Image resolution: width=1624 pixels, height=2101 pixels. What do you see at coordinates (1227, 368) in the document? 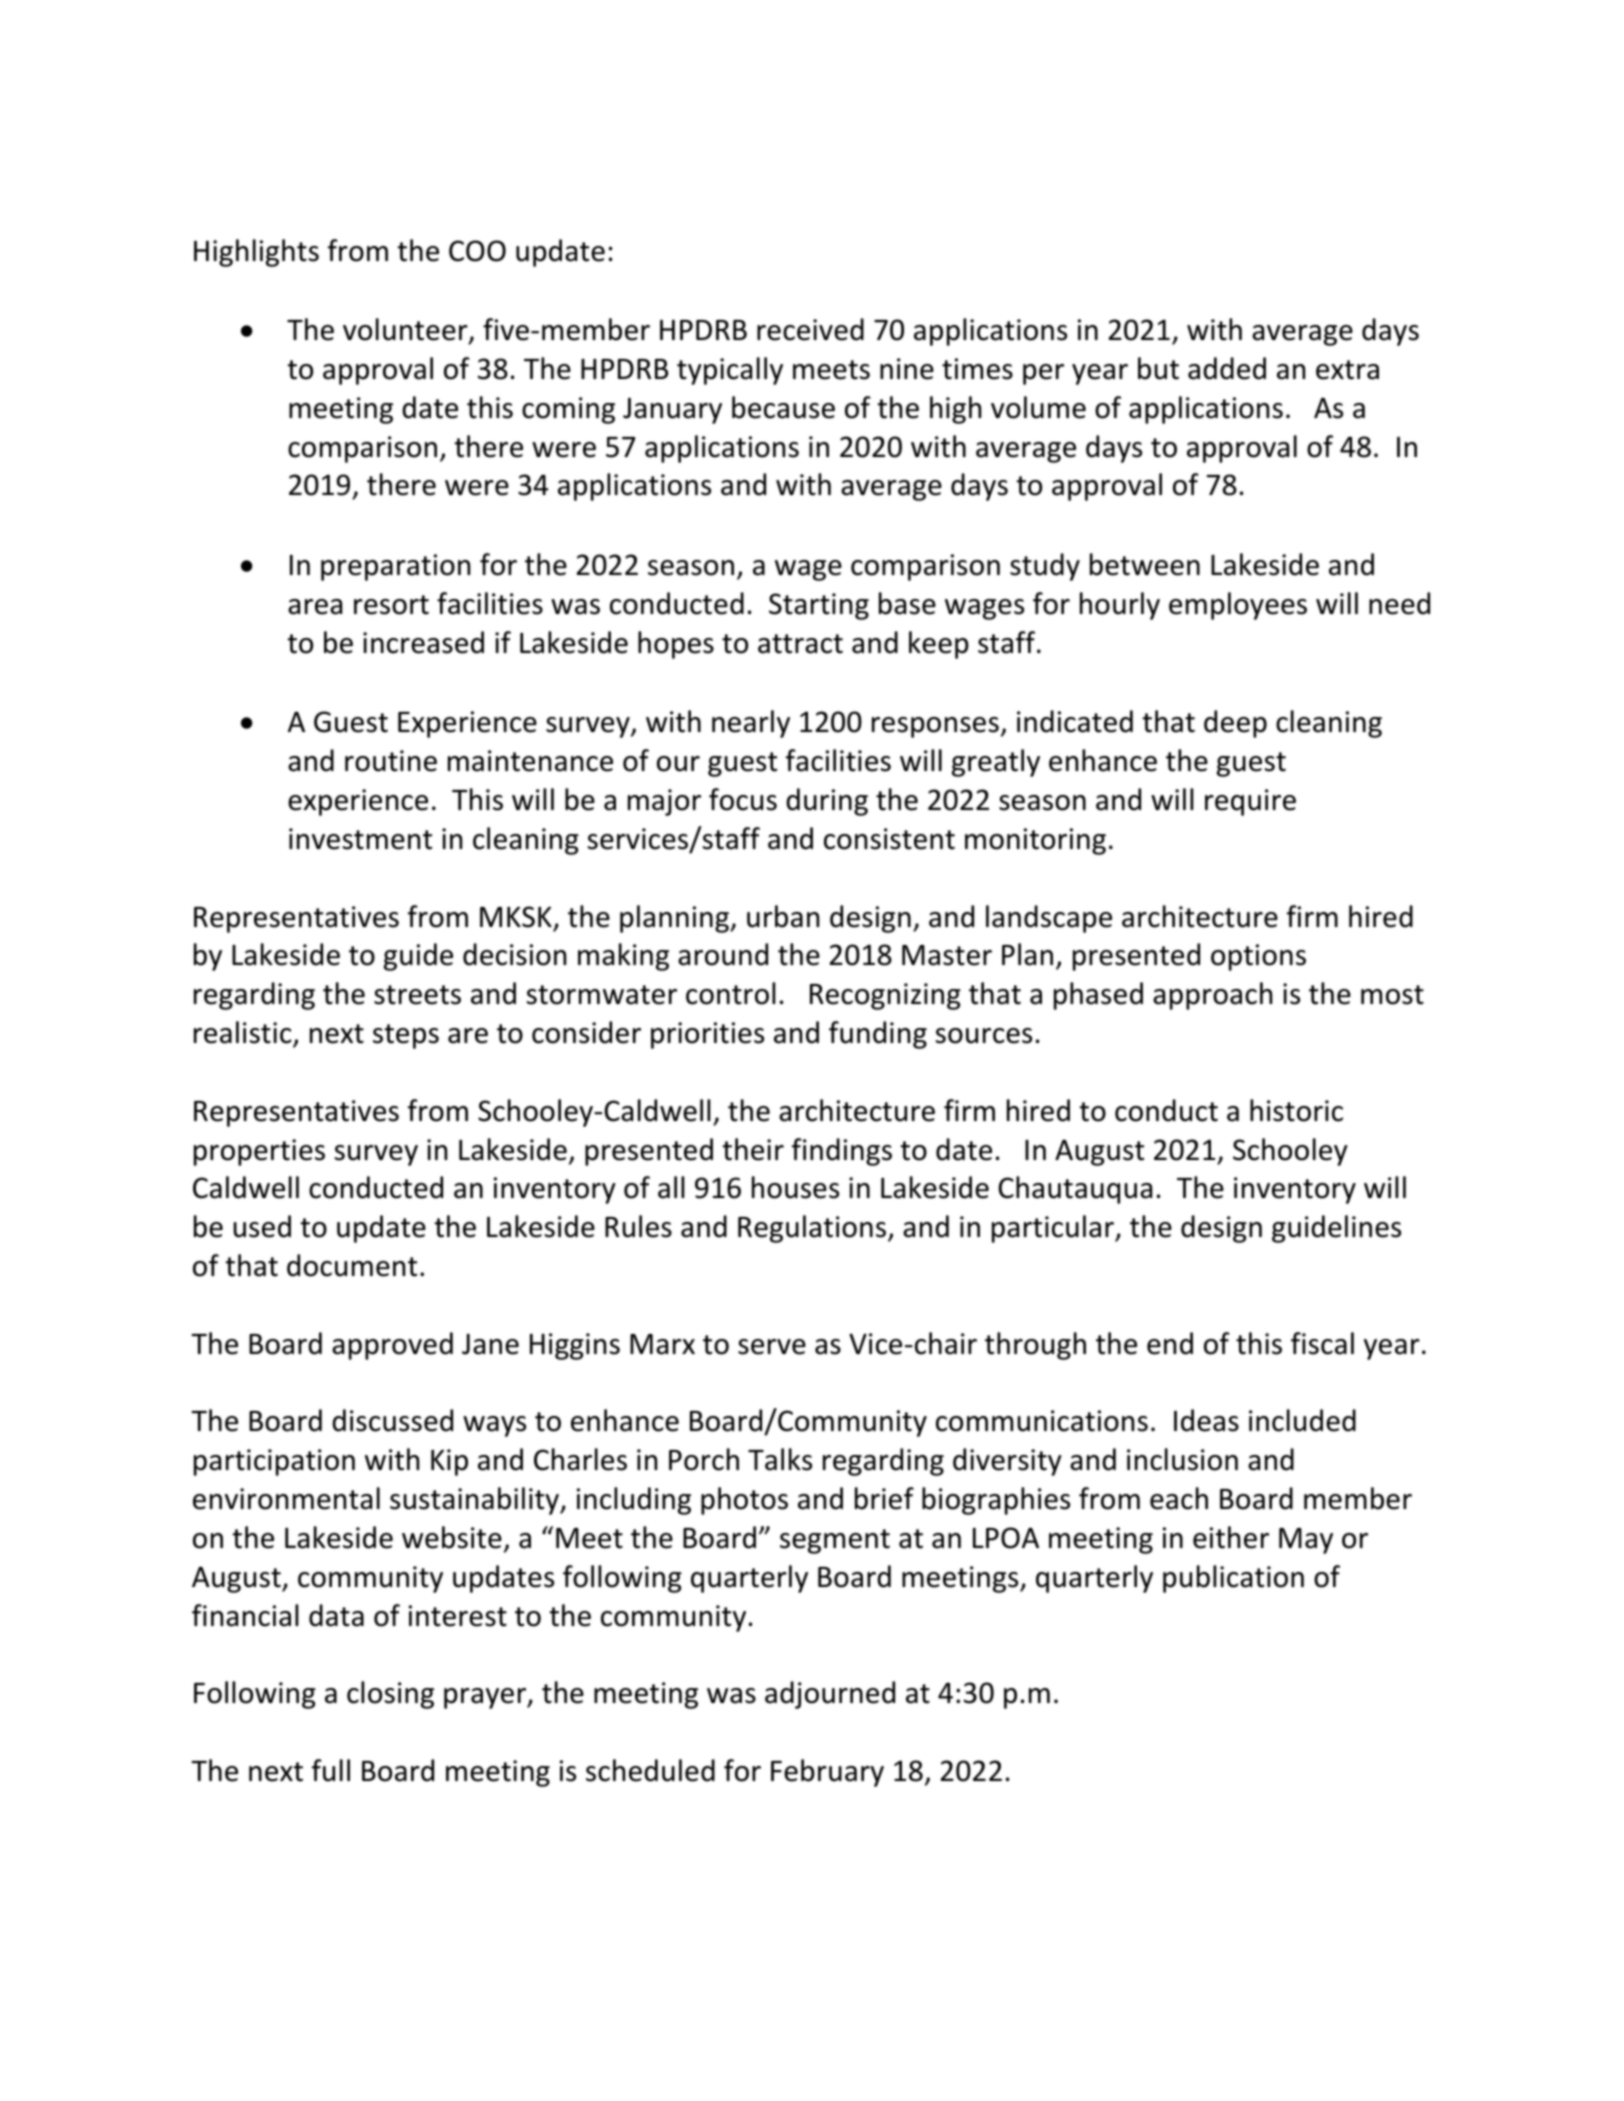
I see `added` at bounding box center [1227, 368].
